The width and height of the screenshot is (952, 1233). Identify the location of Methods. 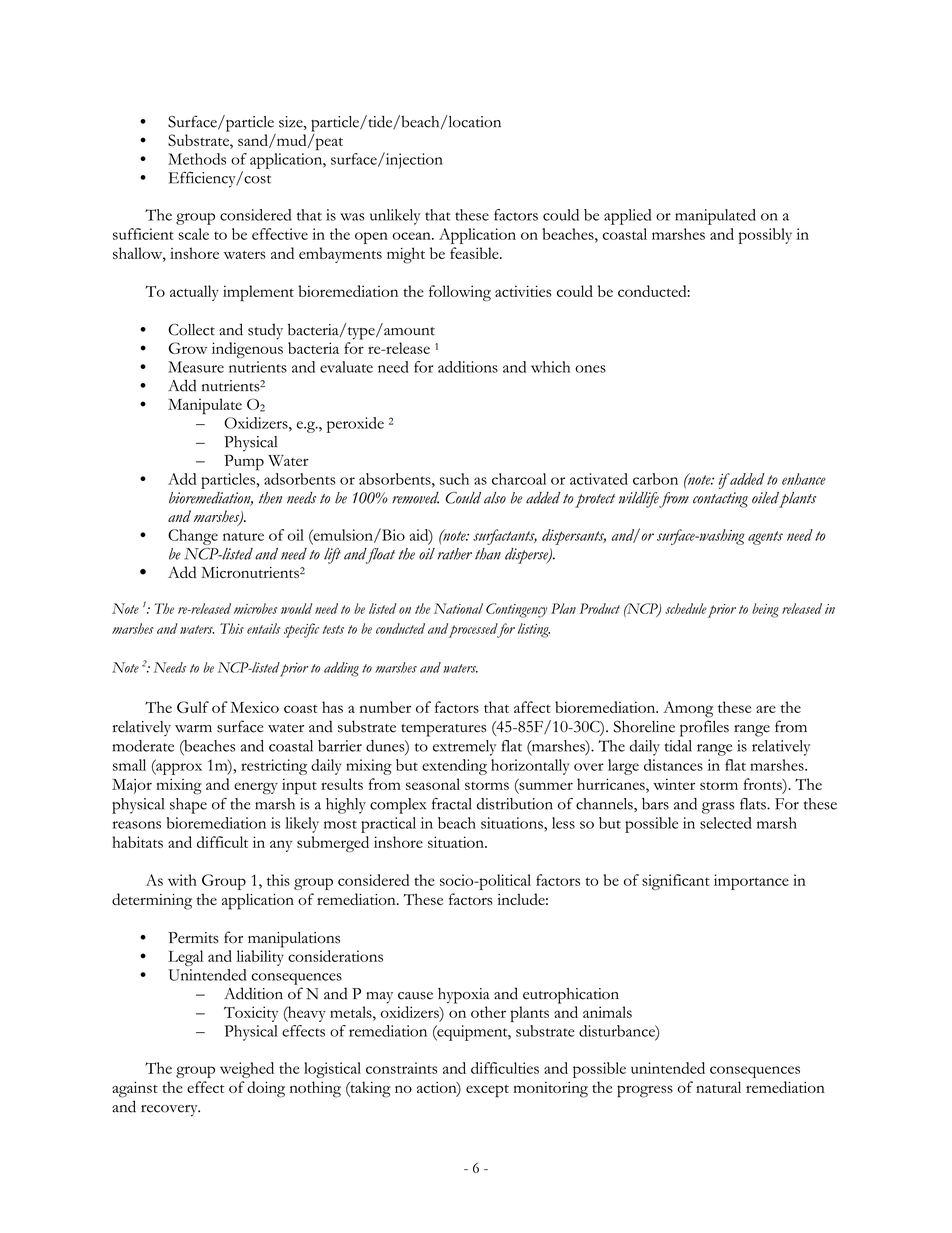
(197, 159).
